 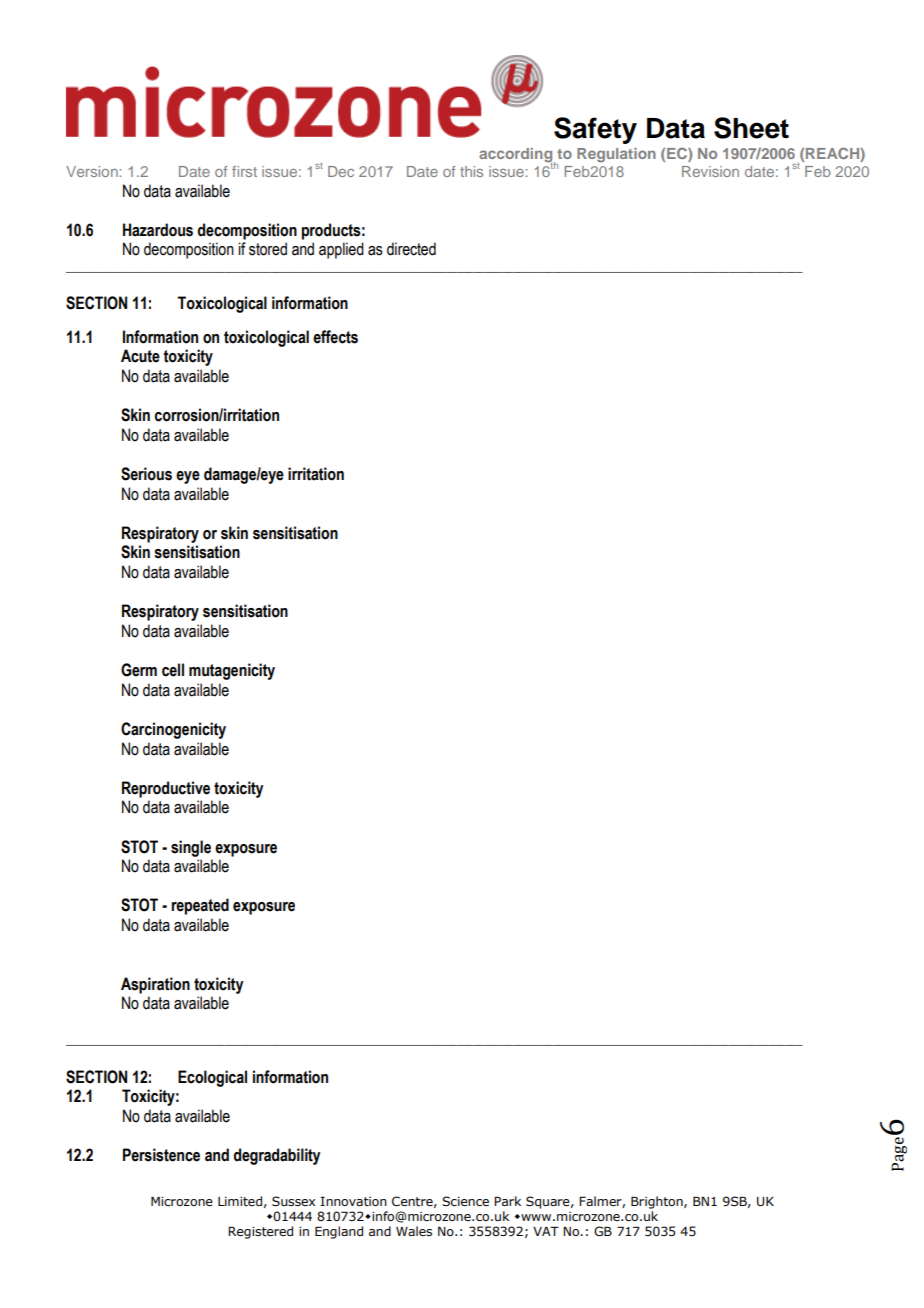 I want to click on Revision, so click(x=710, y=171).
